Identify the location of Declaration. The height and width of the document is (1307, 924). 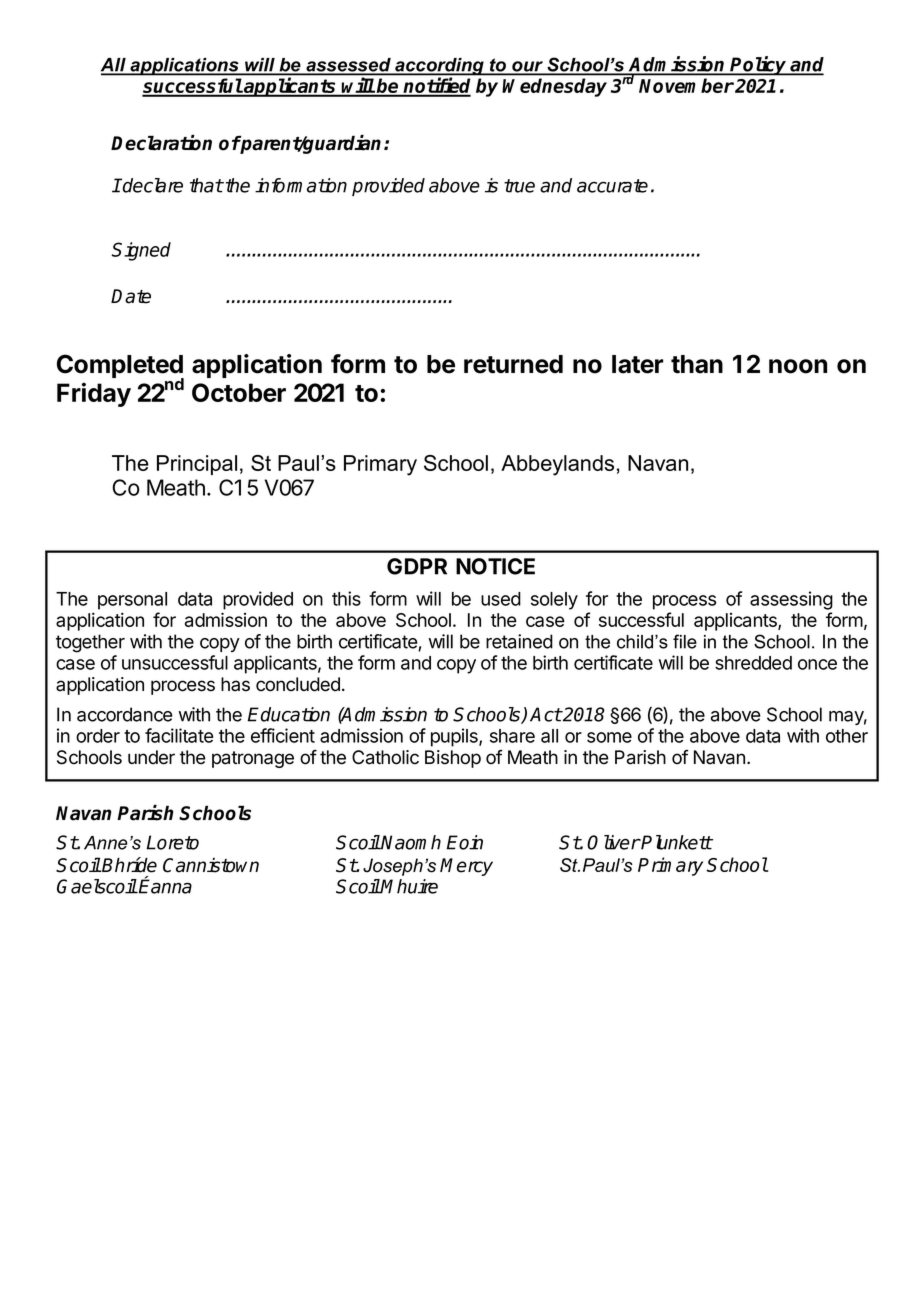
(161, 143).
